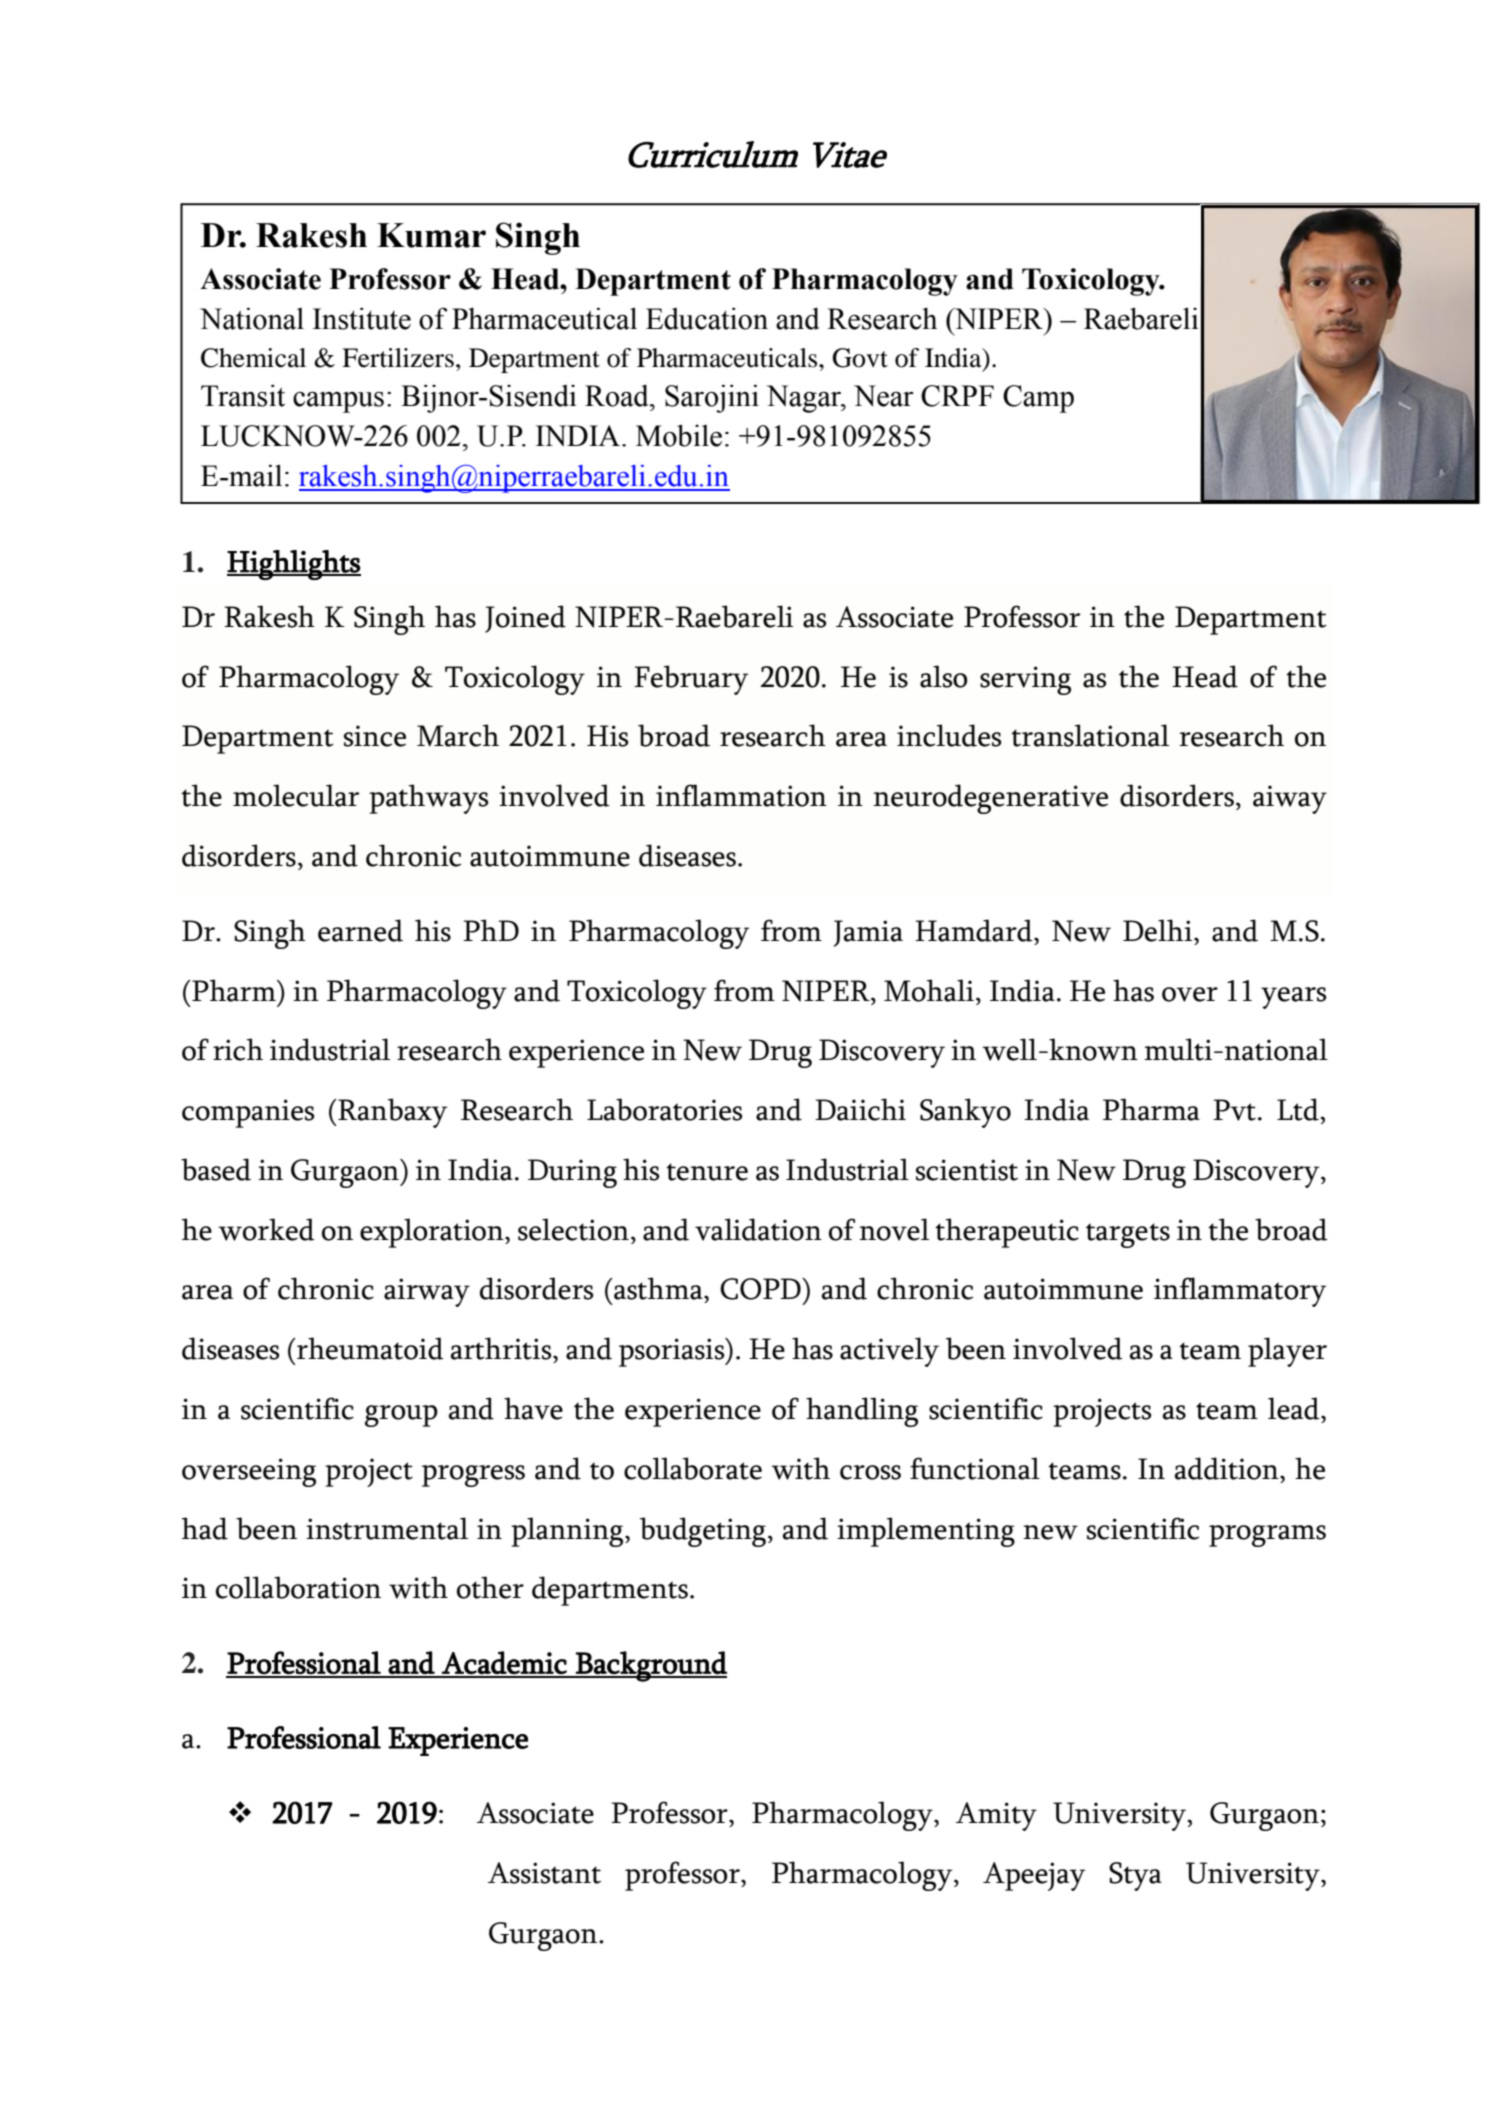 The width and height of the screenshot is (1501, 2122). Describe the element at coordinates (360, 930) in the screenshot. I see `earned` at that location.
